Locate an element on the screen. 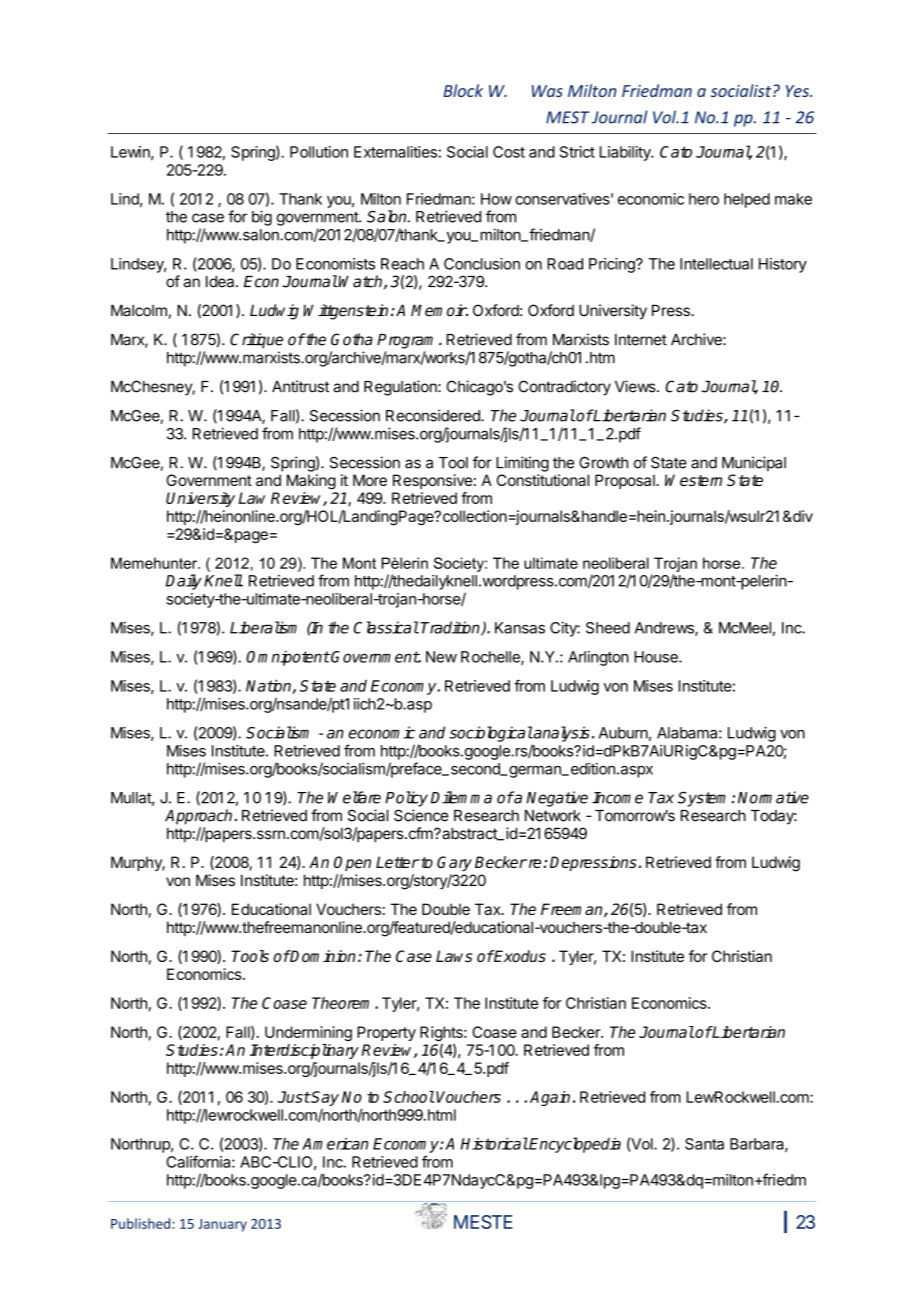  Block is located at coordinates (463, 90).
